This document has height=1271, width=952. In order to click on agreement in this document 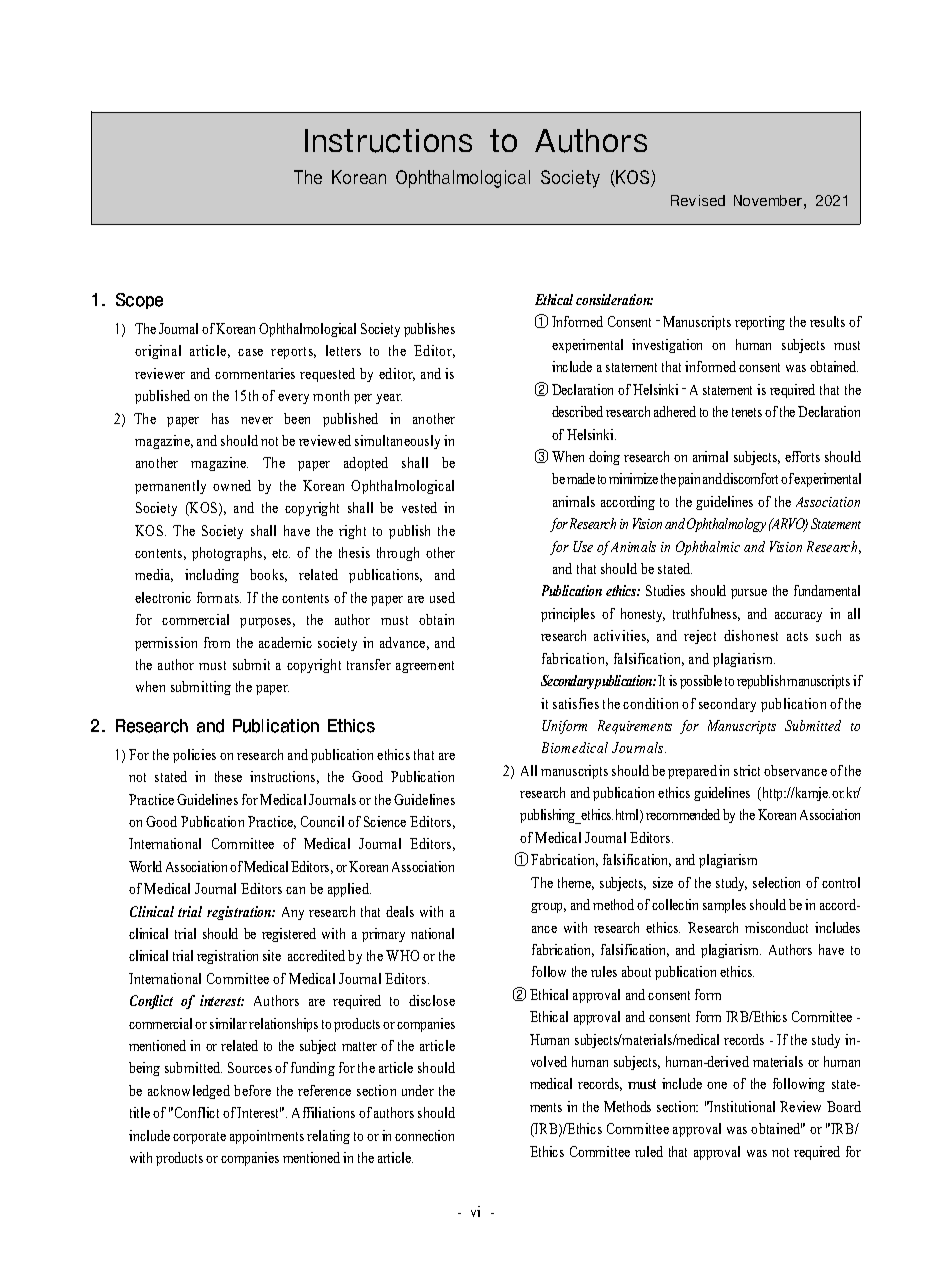, I will do `click(425, 667)`.
